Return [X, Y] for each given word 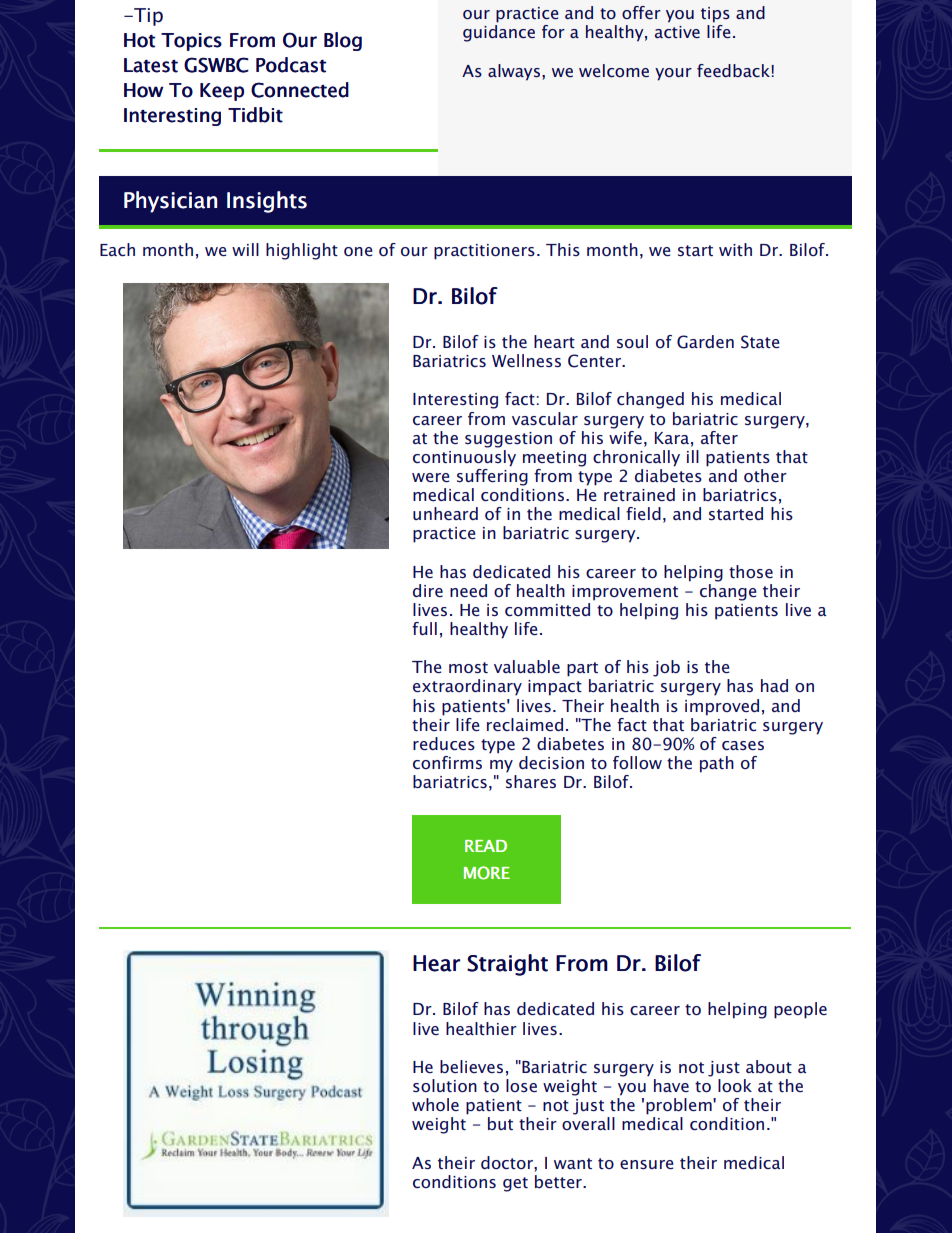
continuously [464, 457]
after [719, 437]
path [717, 764]
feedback [733, 70]
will [245, 249]
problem [680, 1106]
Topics [191, 42]
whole [435, 1104]
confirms [447, 762]
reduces [444, 743]
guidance [499, 33]
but [500, 1123]
